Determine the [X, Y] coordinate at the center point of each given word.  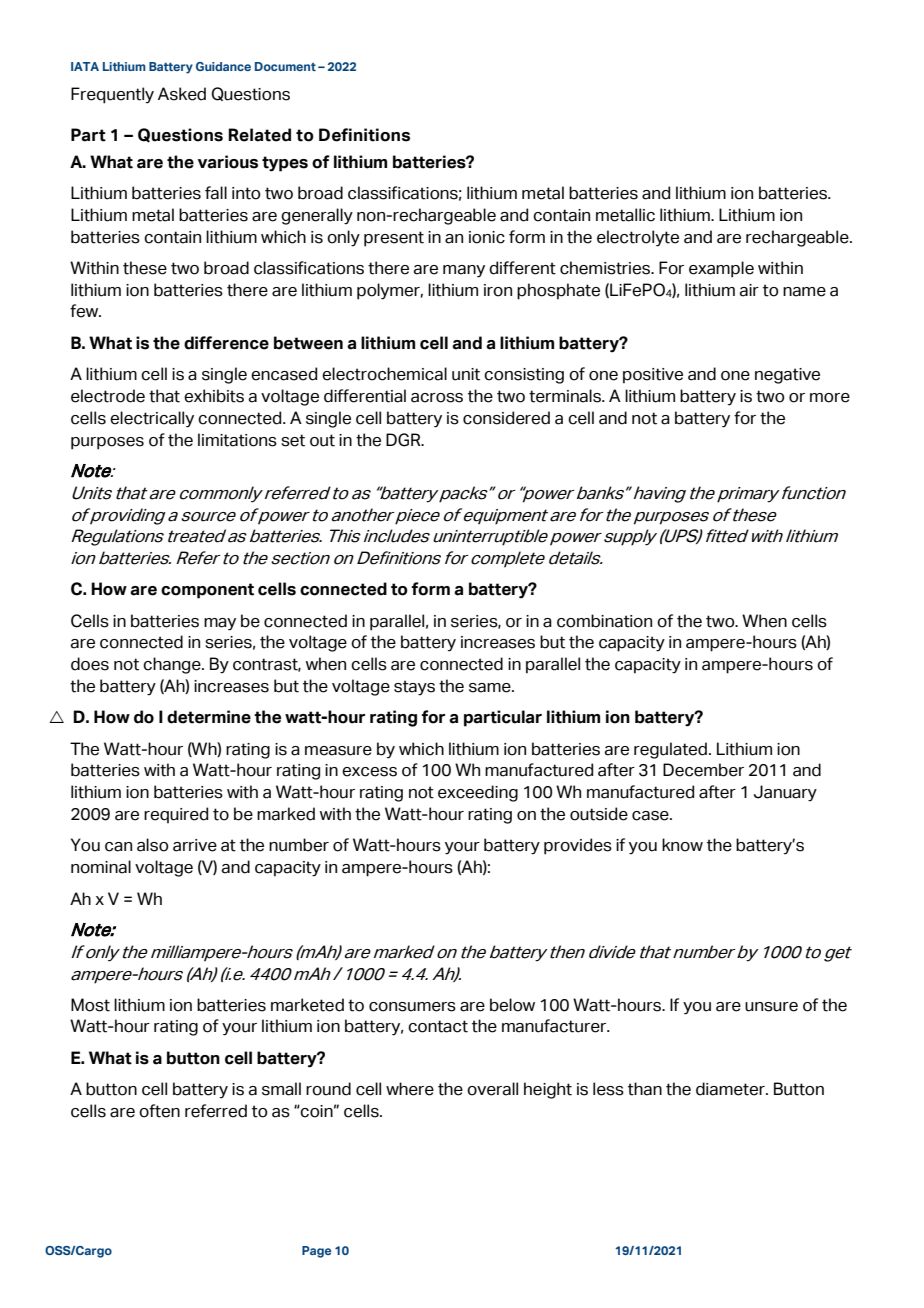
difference [226, 343]
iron [498, 290]
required [176, 815]
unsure [771, 1007]
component [207, 591]
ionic [487, 237]
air [749, 290]
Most [90, 1005]
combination [604, 621]
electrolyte [638, 238]
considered [506, 418]
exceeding [478, 793]
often [159, 1111]
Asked [182, 94]
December [703, 770]
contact [438, 1026]
